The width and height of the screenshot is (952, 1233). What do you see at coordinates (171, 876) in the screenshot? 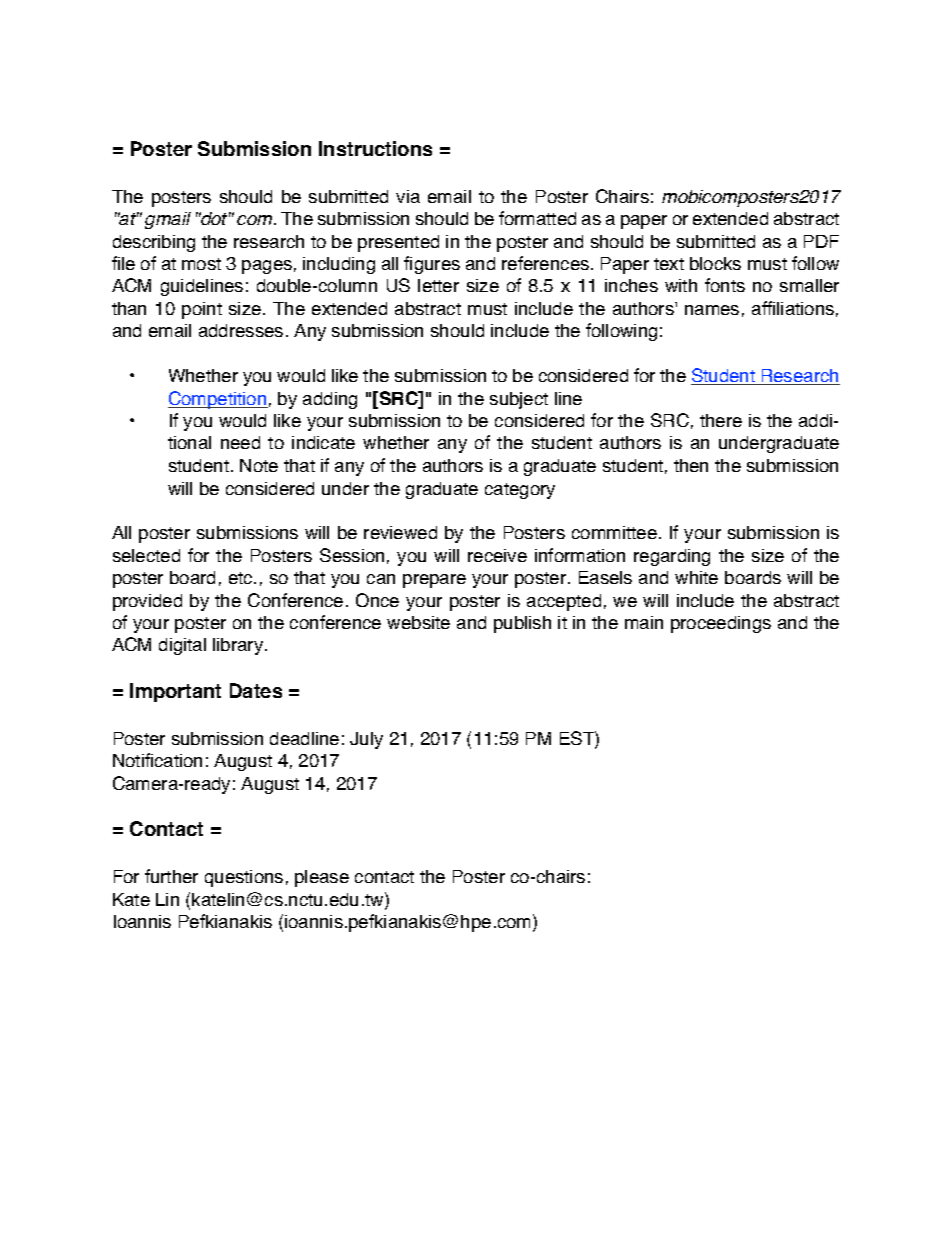
I see `further` at bounding box center [171, 876].
